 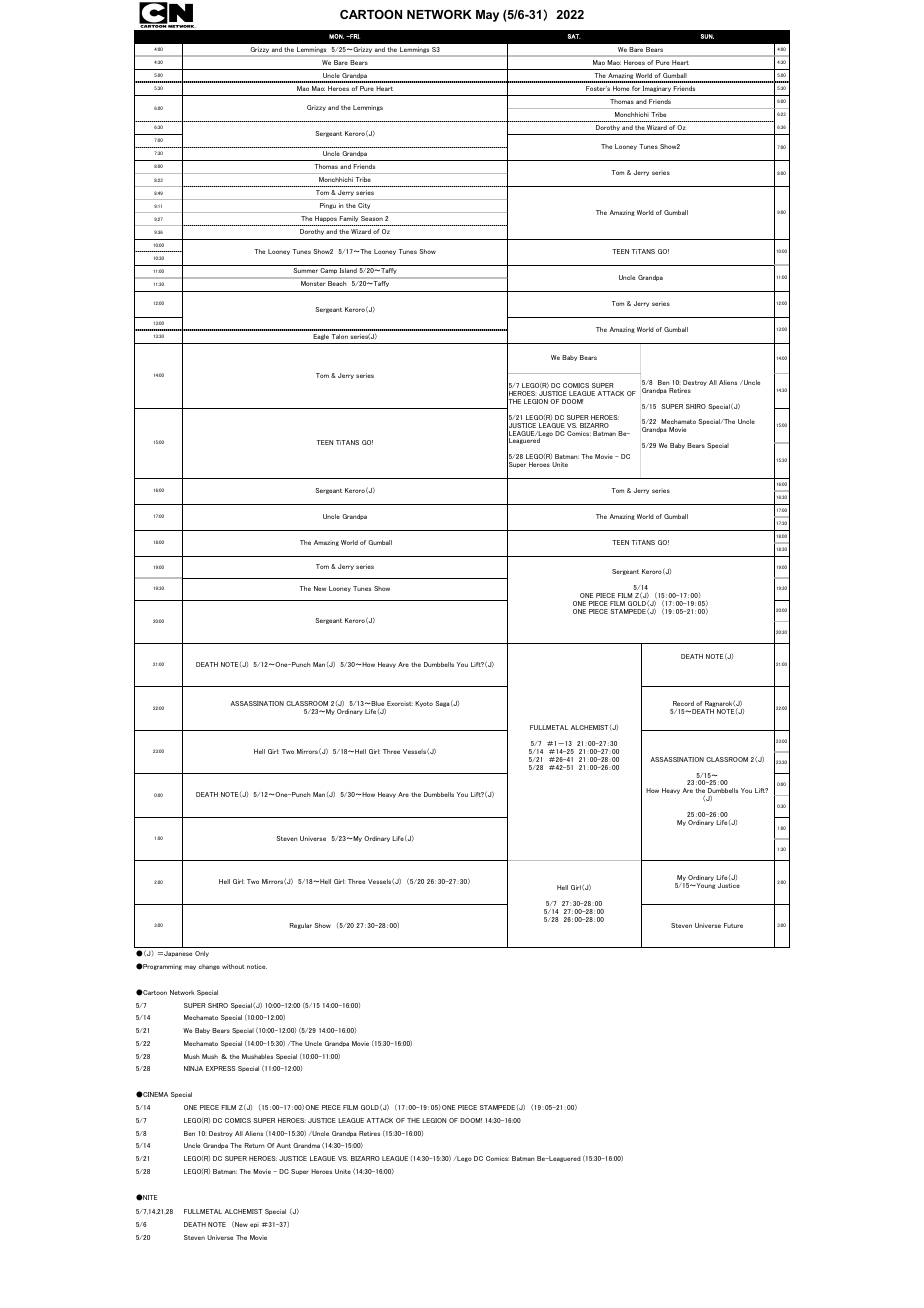 What do you see at coordinates (733, 925) in the image?
I see `Future` at bounding box center [733, 925].
